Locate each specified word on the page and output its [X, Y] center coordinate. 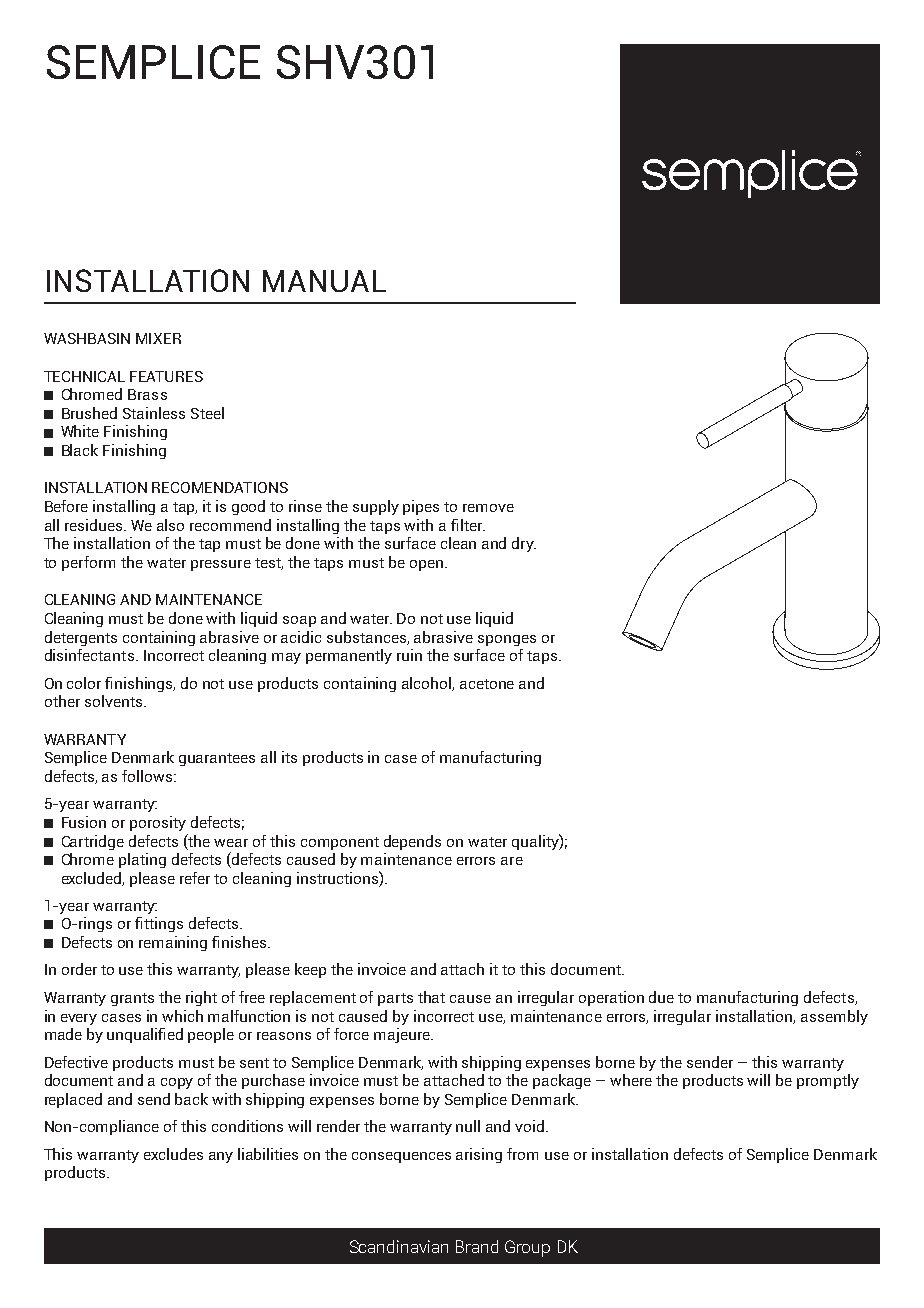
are [512, 861]
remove [488, 508]
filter [468, 525]
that [431, 997]
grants [132, 999]
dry [524, 544]
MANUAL [324, 281]
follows [148, 776]
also [170, 525]
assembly [834, 1017]
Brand [477, 1246]
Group [527, 1248]
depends [412, 842]
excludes [173, 1154]
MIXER [158, 338]
